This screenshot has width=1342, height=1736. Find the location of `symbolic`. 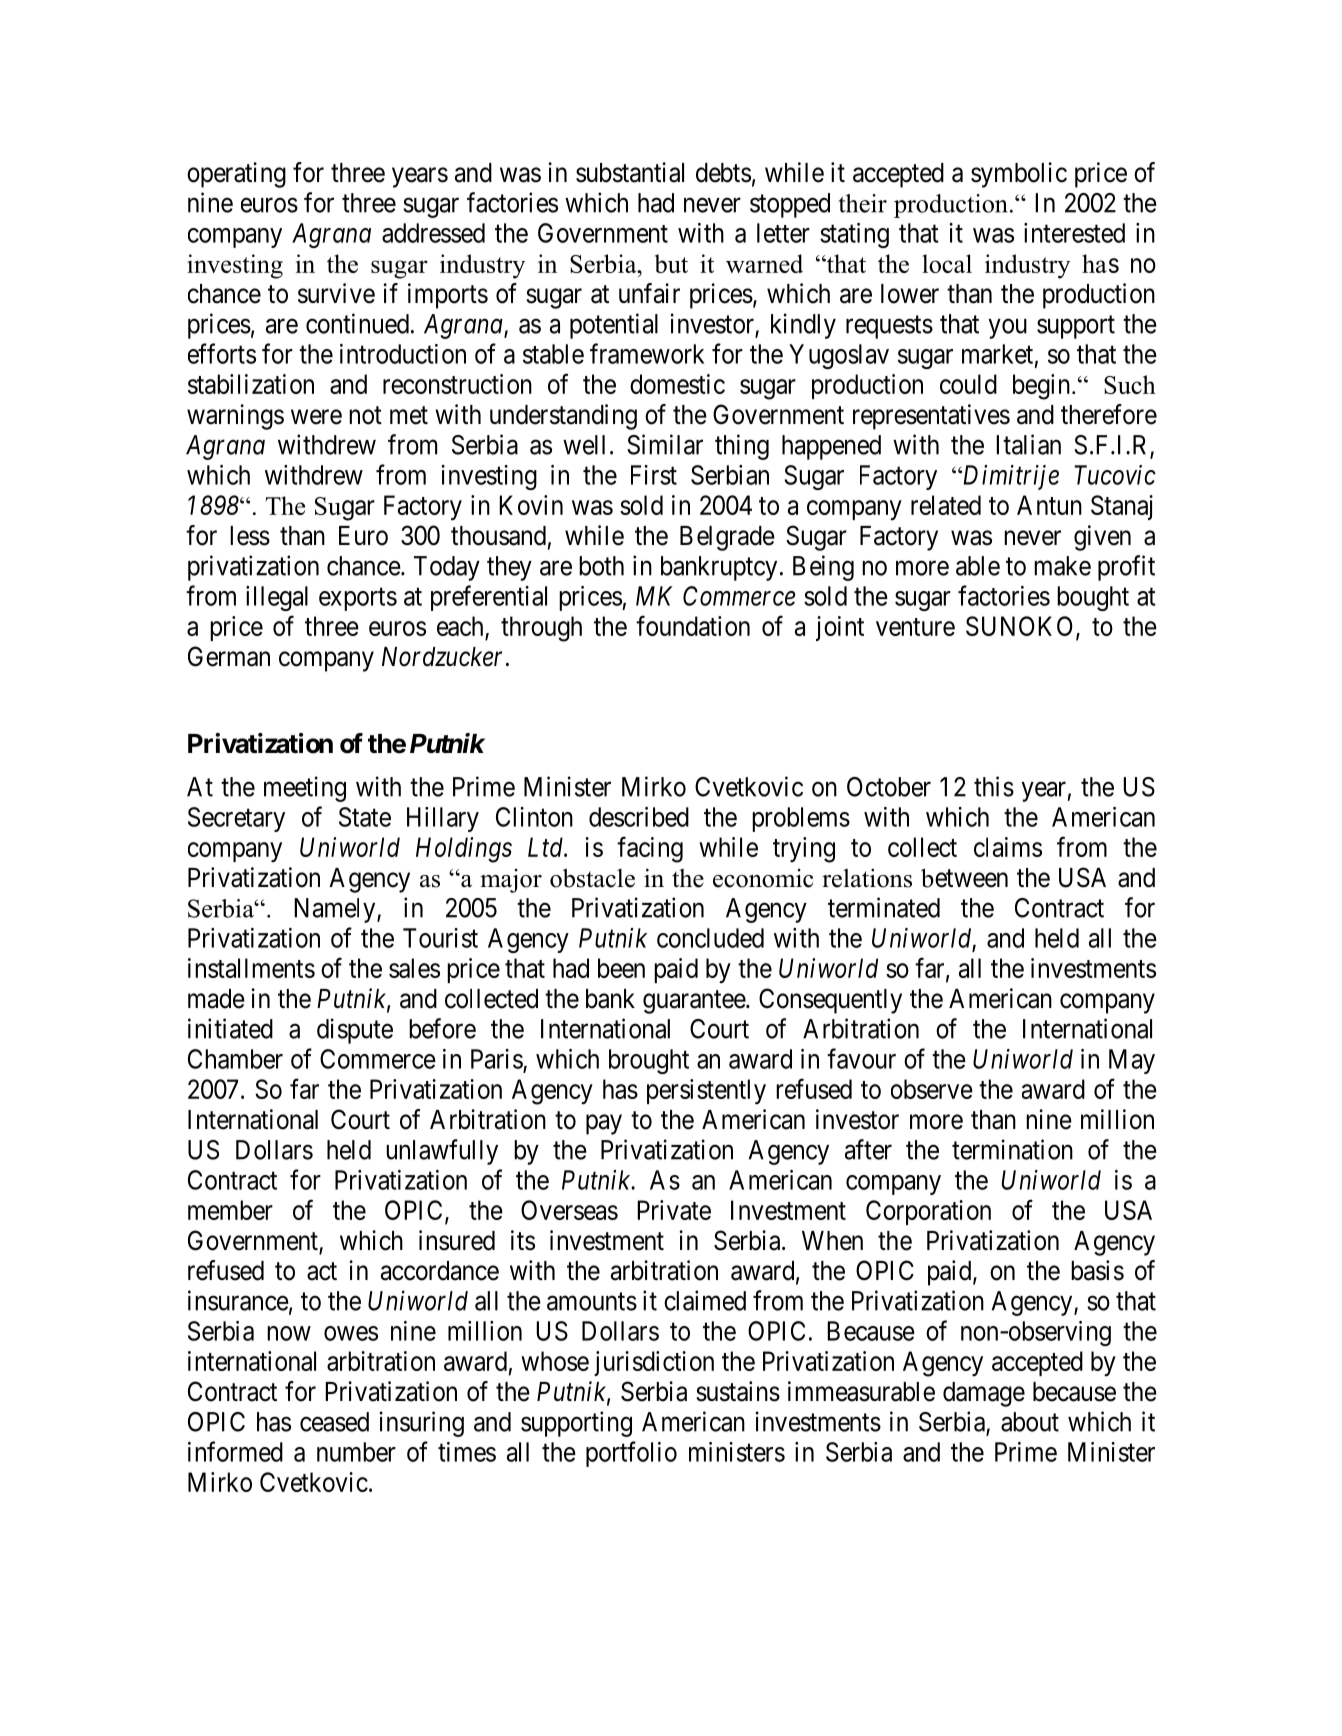

symbolic is located at coordinates (1019, 175).
